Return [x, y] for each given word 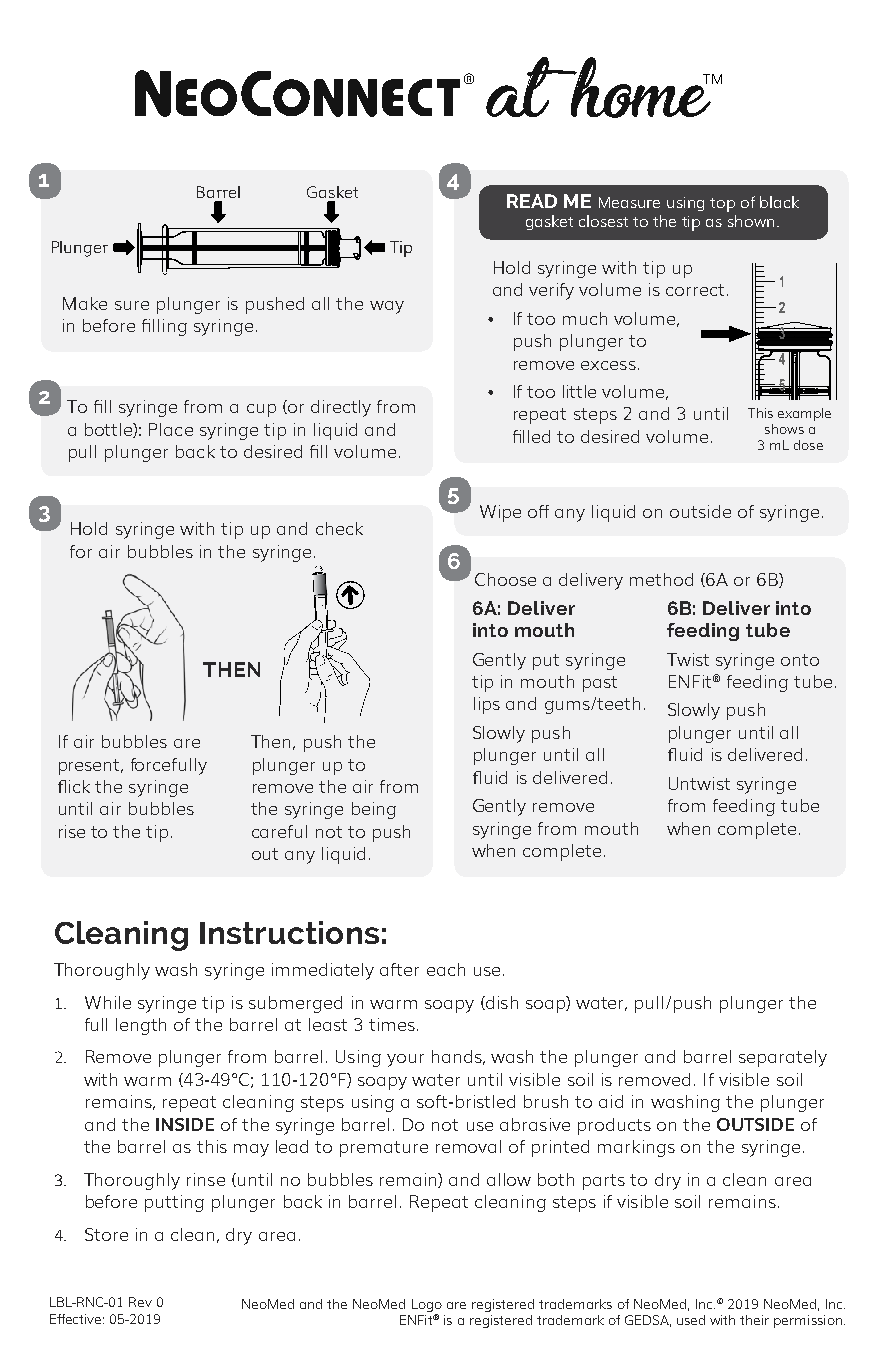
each [446, 969]
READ [532, 201]
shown [751, 221]
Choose [505, 579]
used [691, 1320]
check [339, 528]
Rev [140, 1302]
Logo [427, 1305]
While [108, 1002]
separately [783, 1058]
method [661, 579]
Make [85, 303]
